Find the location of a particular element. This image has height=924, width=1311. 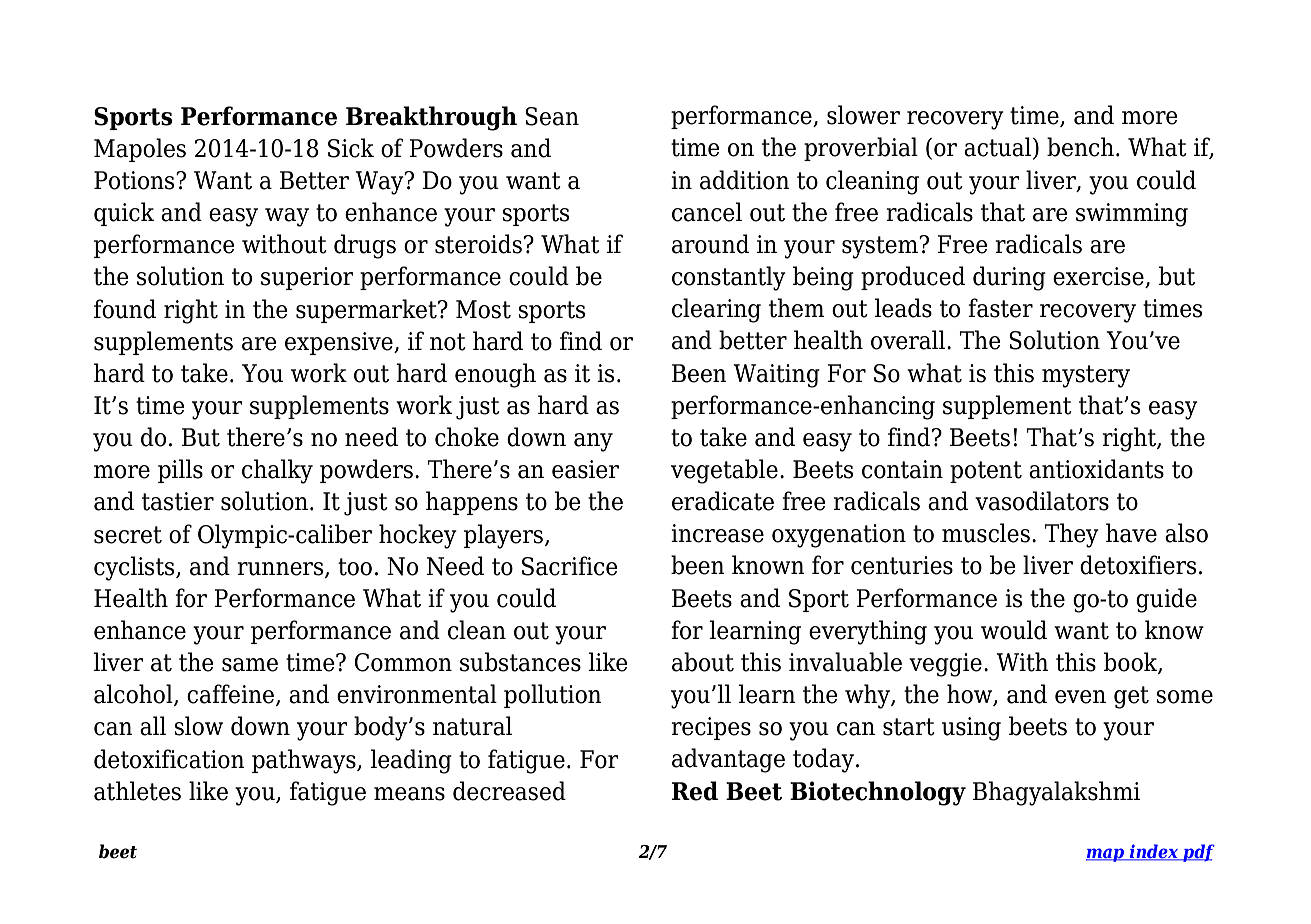

Sick is located at coordinates (351, 148).
